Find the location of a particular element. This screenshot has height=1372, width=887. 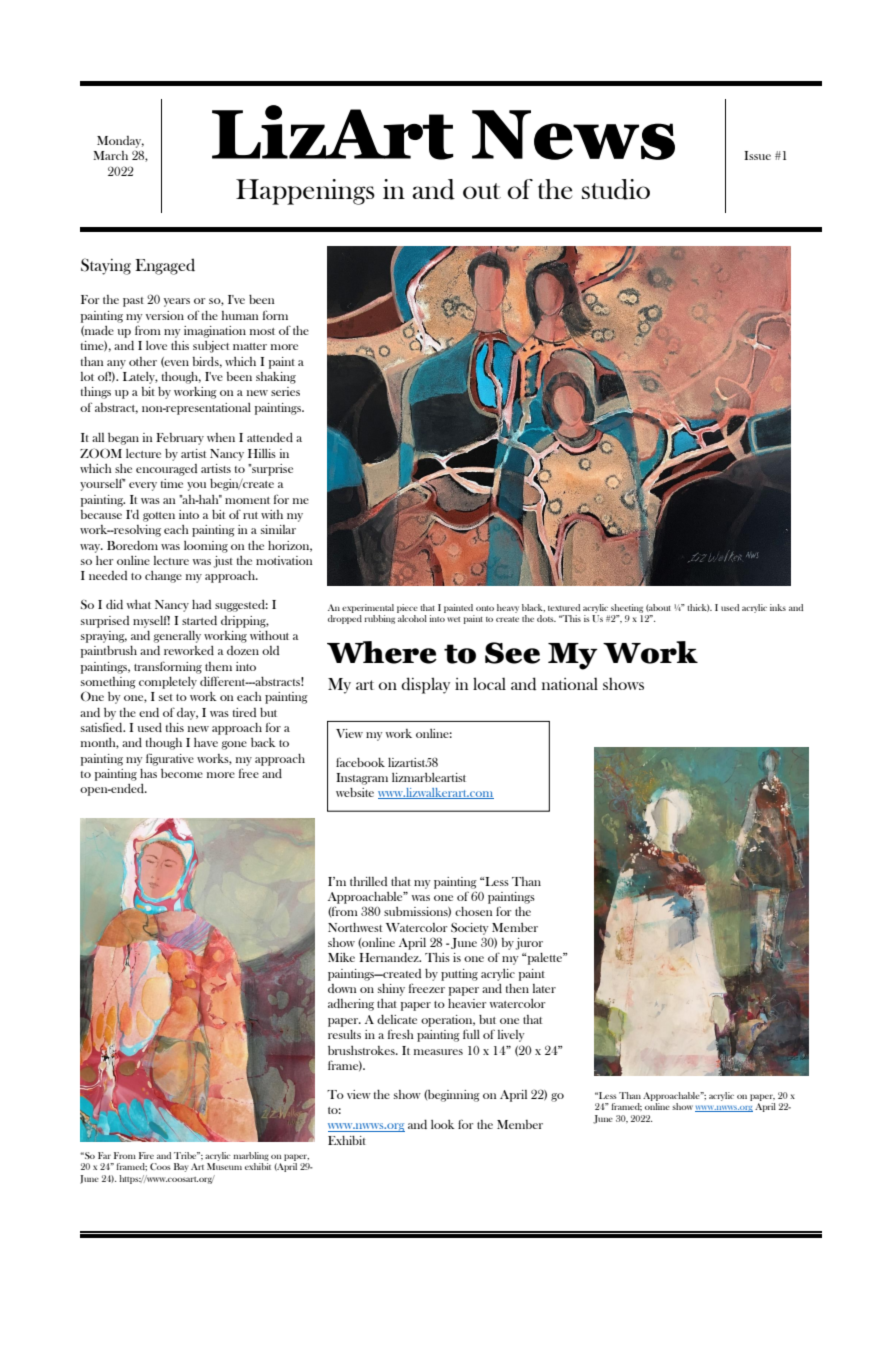

Issue is located at coordinates (757, 155).
